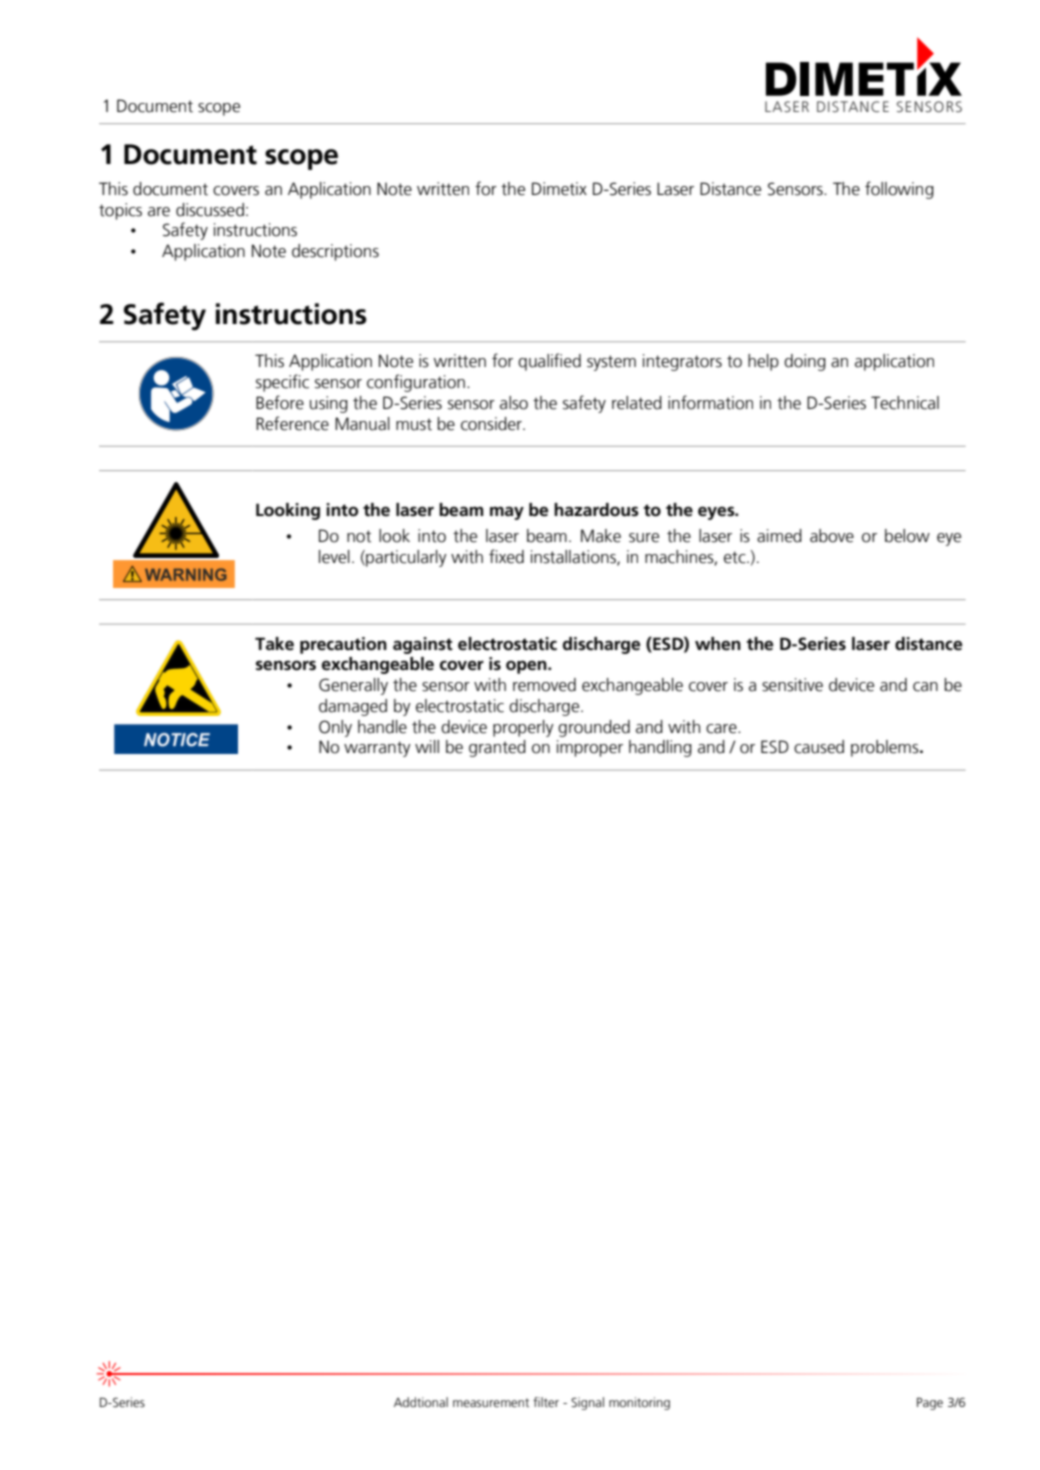 The width and height of the document is (1040, 1470). What do you see at coordinates (549, 362) in the document?
I see `qualified` at bounding box center [549, 362].
